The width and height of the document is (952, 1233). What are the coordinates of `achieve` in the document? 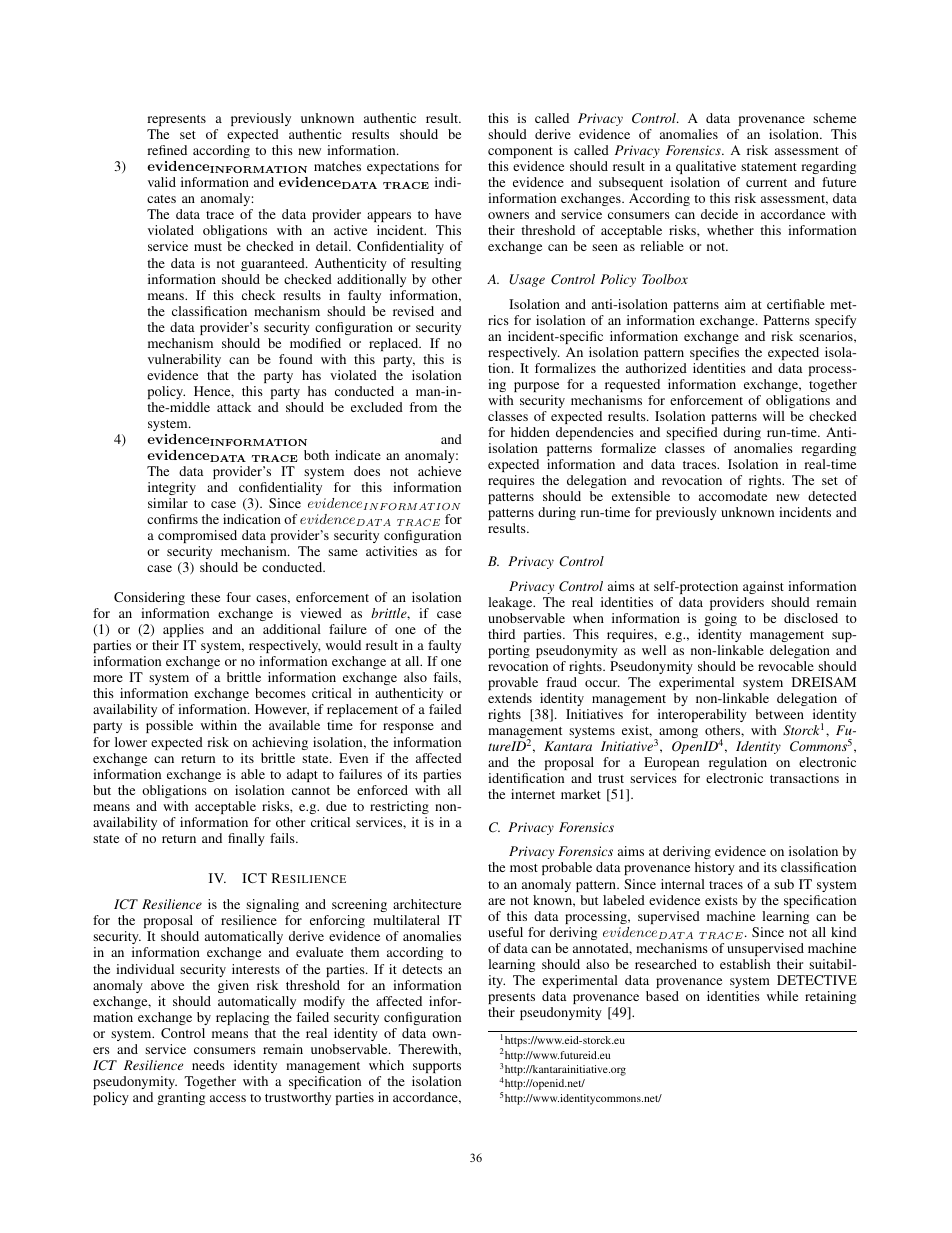 It's located at (439, 471).
